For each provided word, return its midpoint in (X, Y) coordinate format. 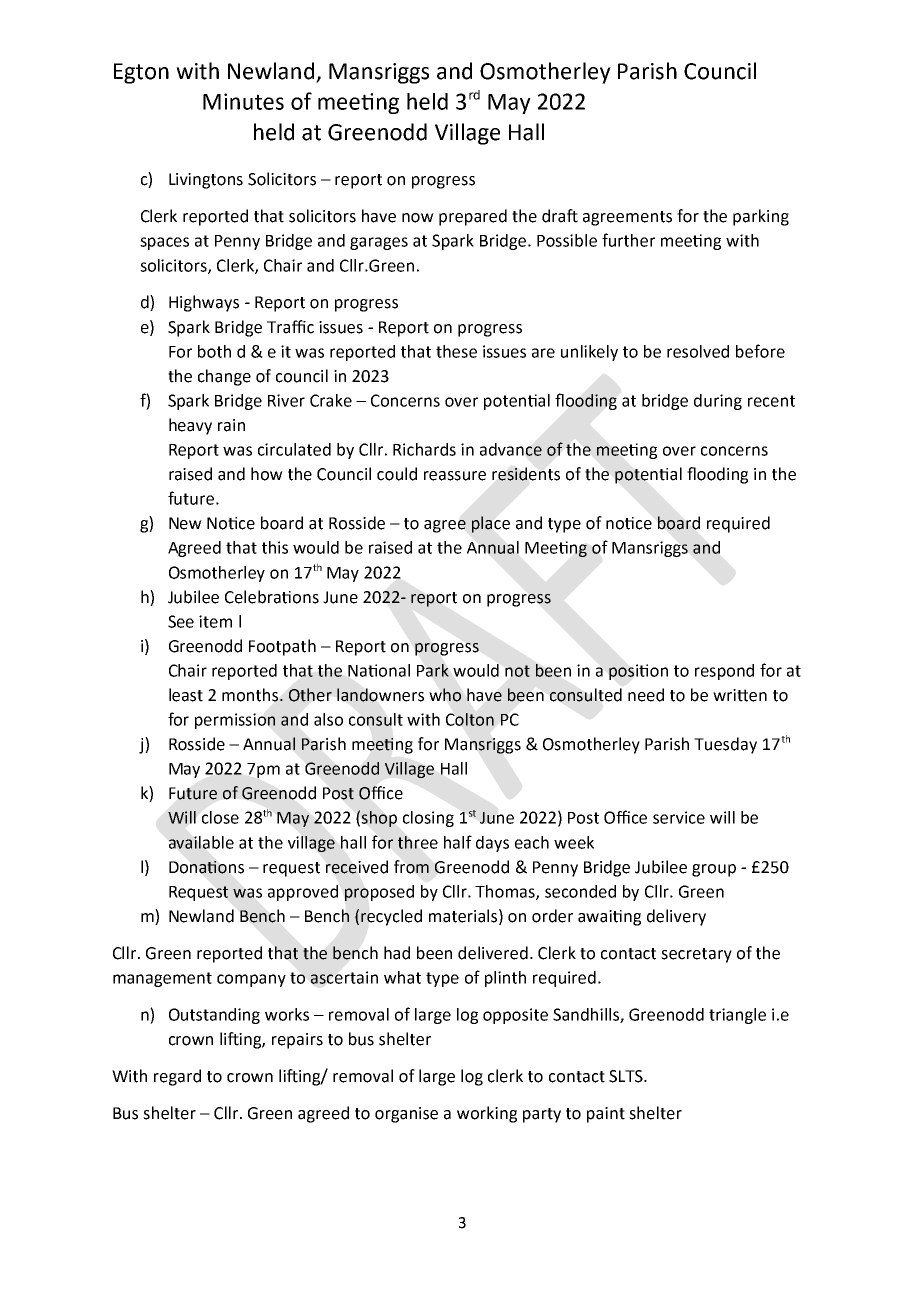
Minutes (243, 101)
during (718, 402)
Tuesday (725, 745)
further (628, 240)
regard (177, 1077)
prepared (473, 217)
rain (231, 425)
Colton (470, 719)
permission (235, 721)
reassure (455, 476)
